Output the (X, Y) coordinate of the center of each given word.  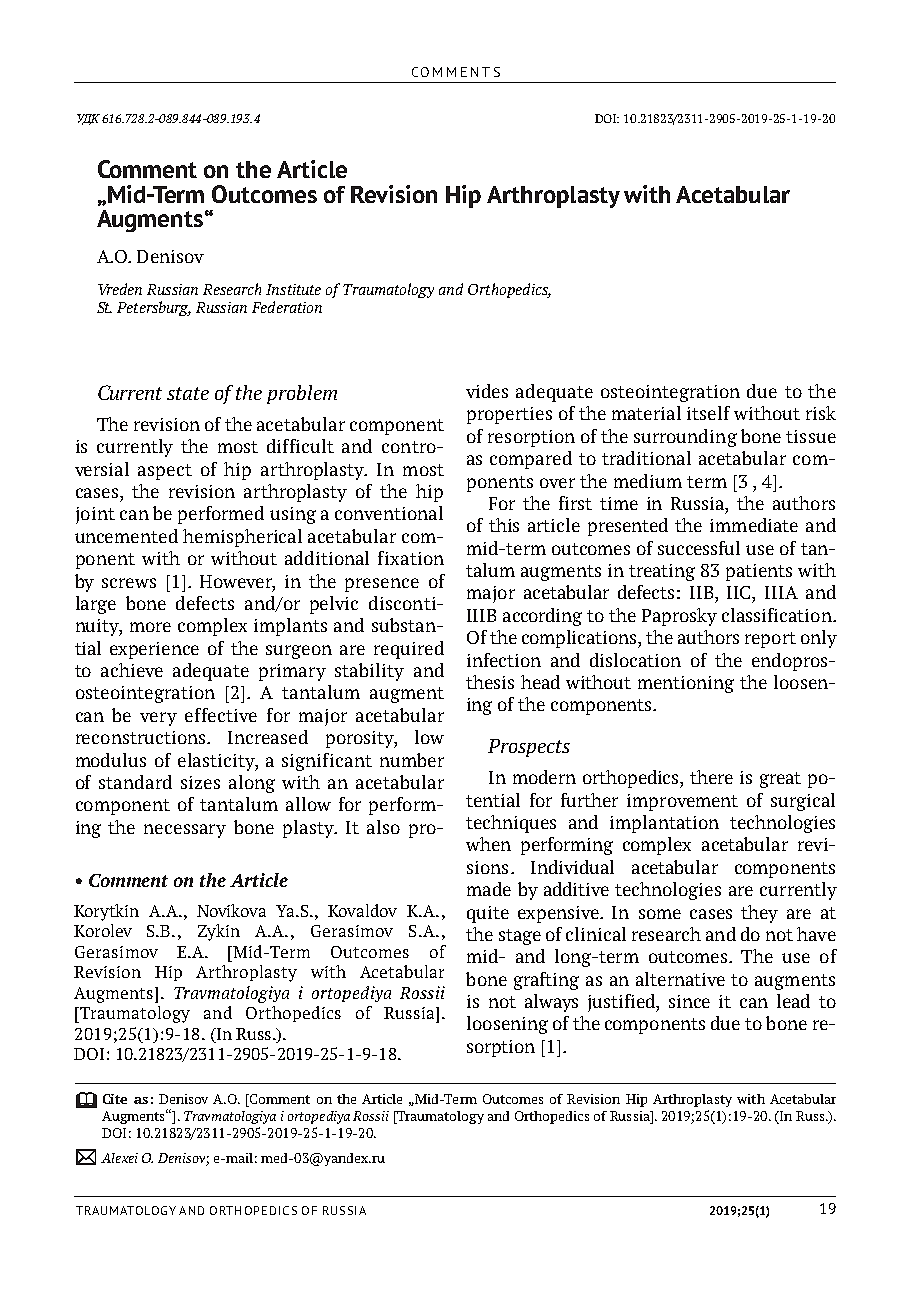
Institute (293, 289)
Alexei (119, 1158)
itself (708, 413)
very (158, 719)
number (412, 760)
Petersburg (154, 308)
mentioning (686, 684)
